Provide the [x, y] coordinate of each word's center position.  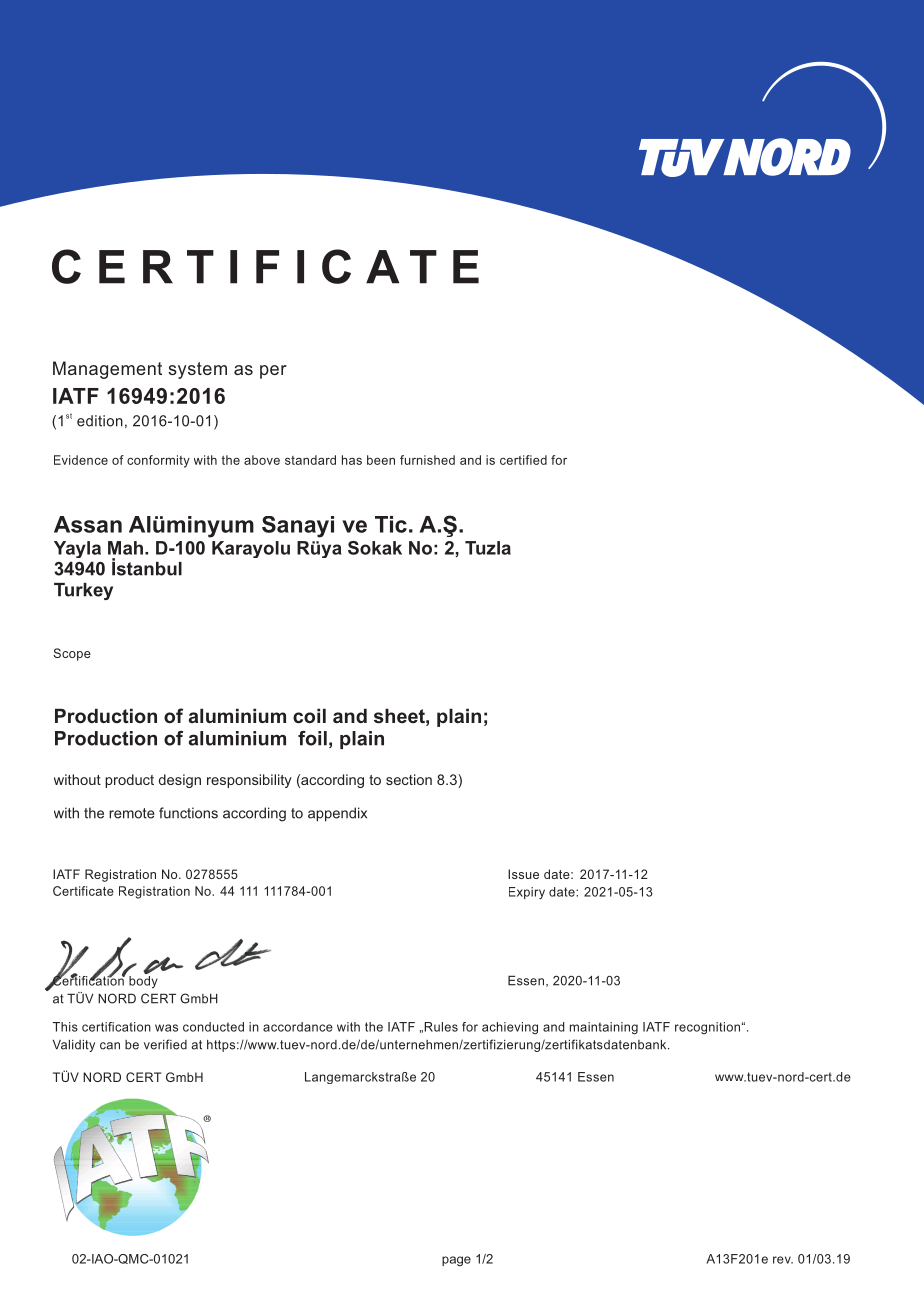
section [409, 779]
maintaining [604, 1028]
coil [309, 716]
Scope [72, 654]
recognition [707, 1028]
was [166, 1028]
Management [107, 370]
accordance [298, 1027]
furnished [427, 460]
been [381, 460]
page [456, 1261]
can [110, 1046]
